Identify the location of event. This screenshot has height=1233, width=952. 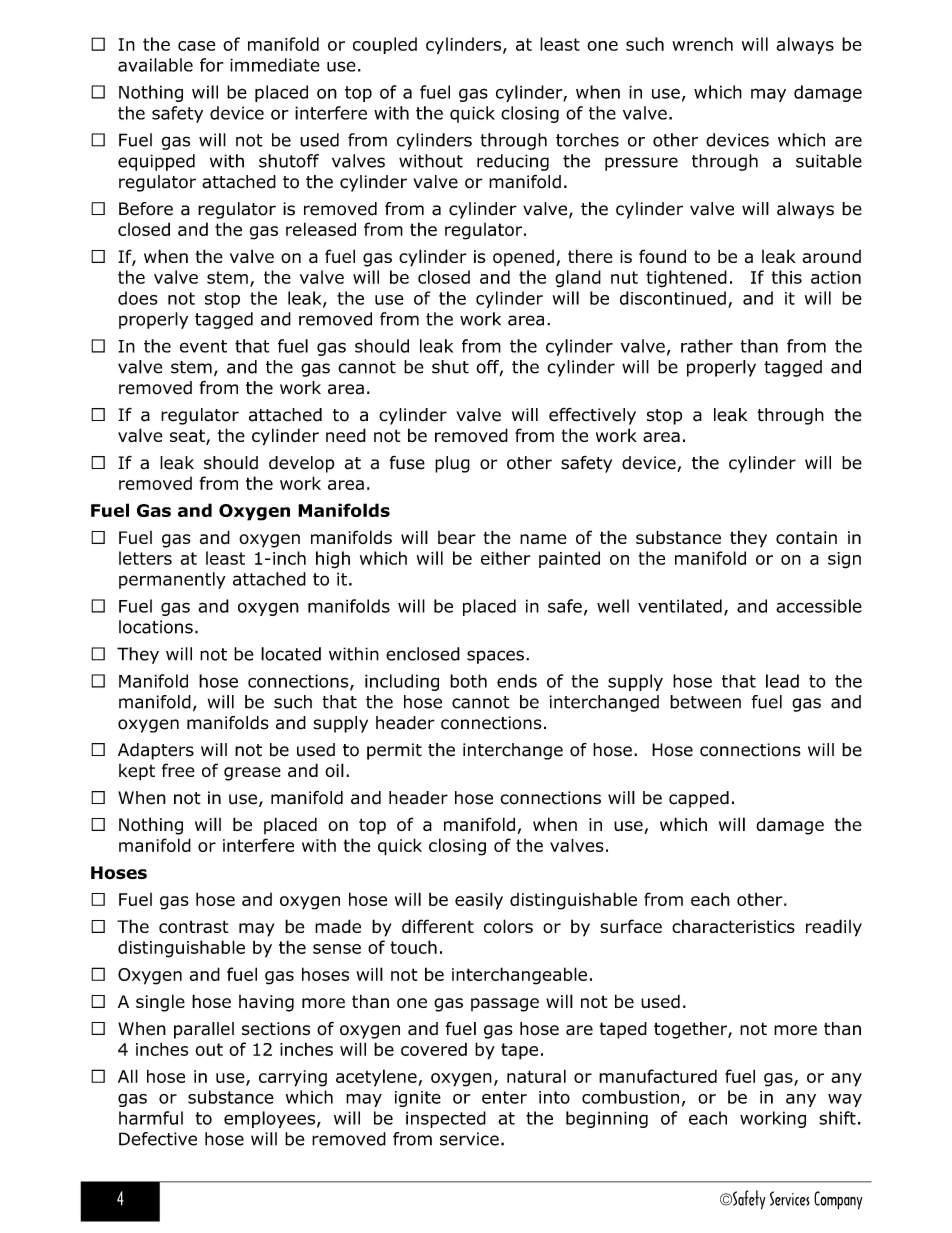
(203, 346).
